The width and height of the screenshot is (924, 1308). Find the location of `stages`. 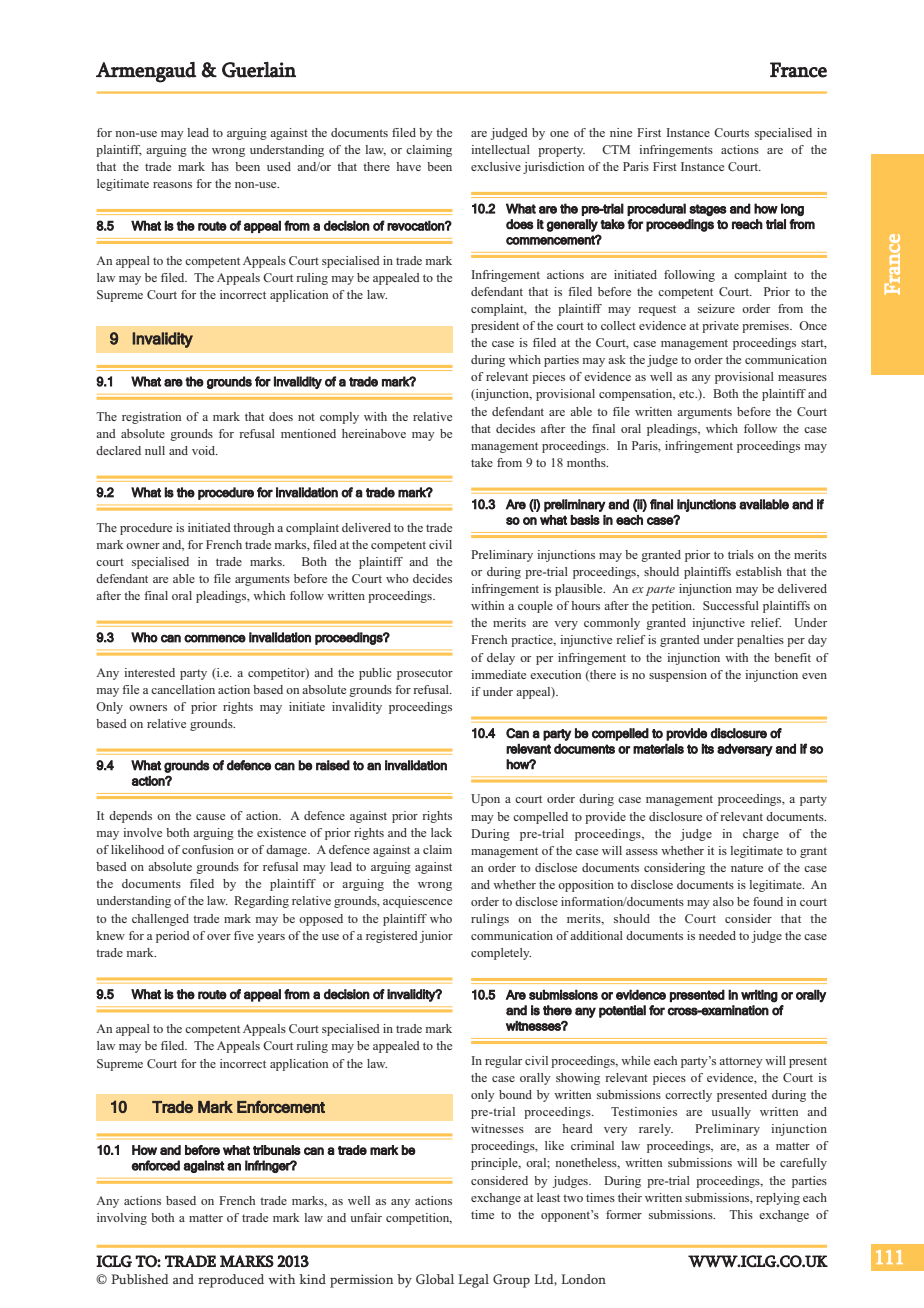

stages is located at coordinates (708, 210).
